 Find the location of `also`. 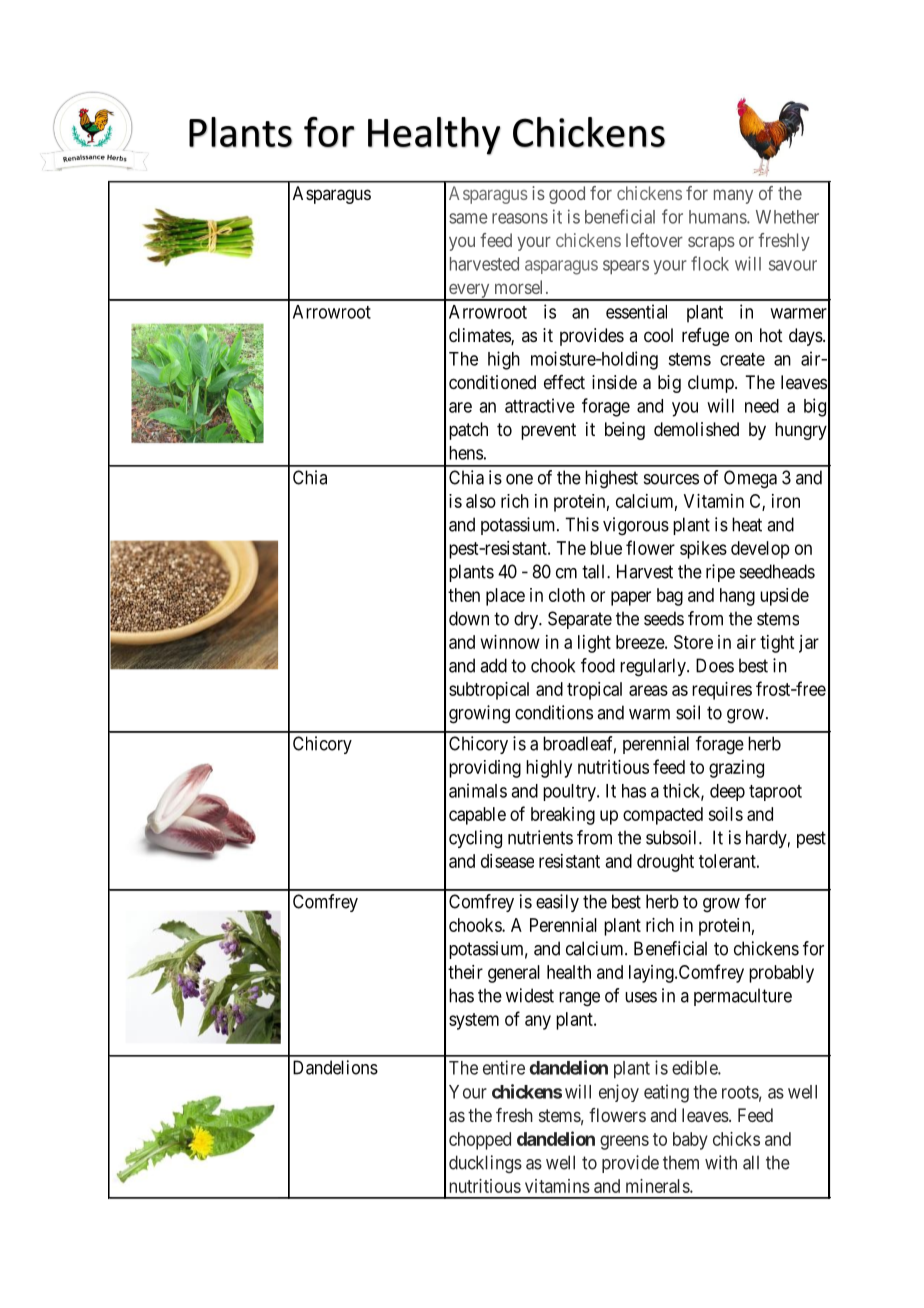

also is located at coordinates (481, 501).
